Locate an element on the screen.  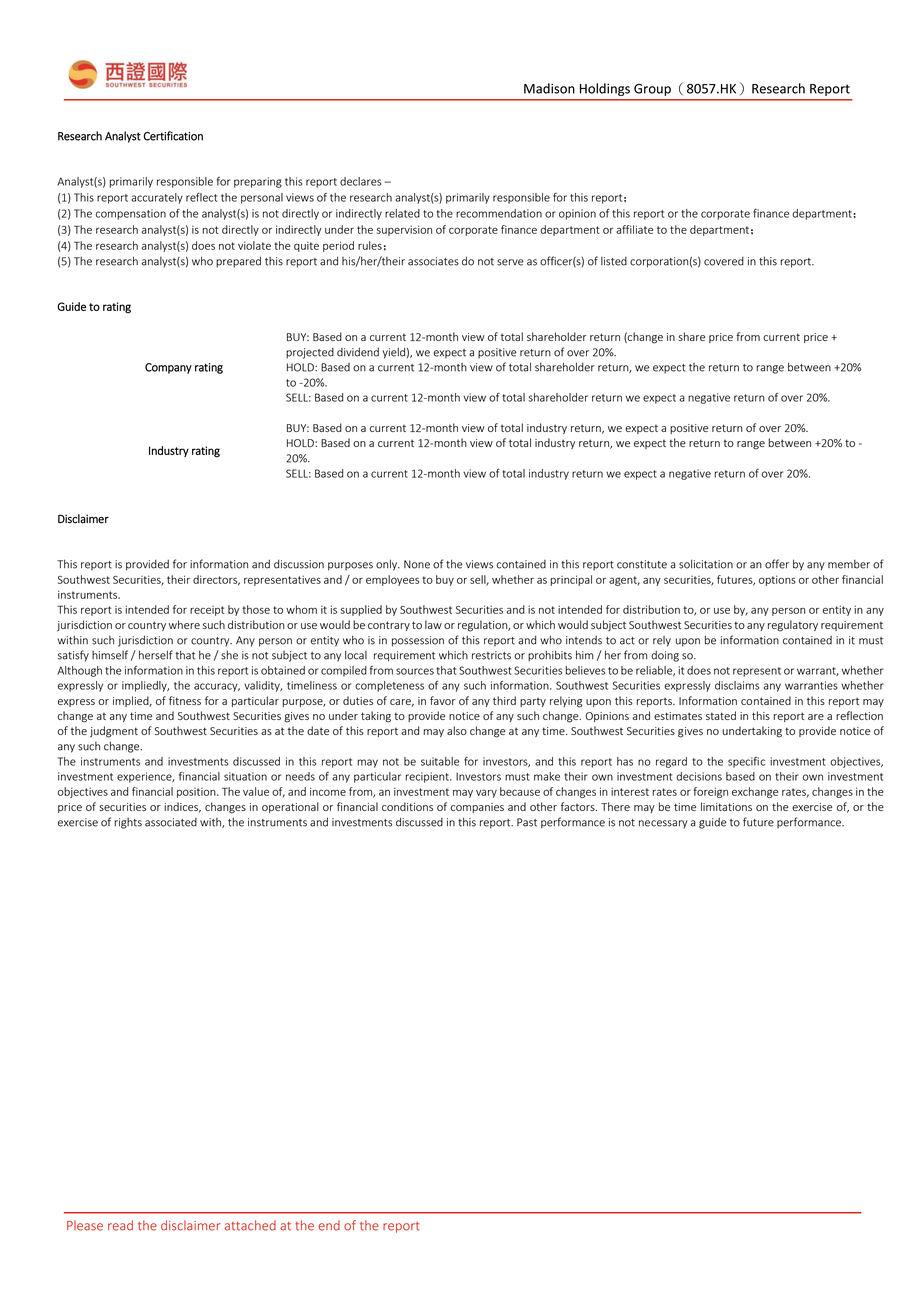
restricts is located at coordinates (491, 655).
